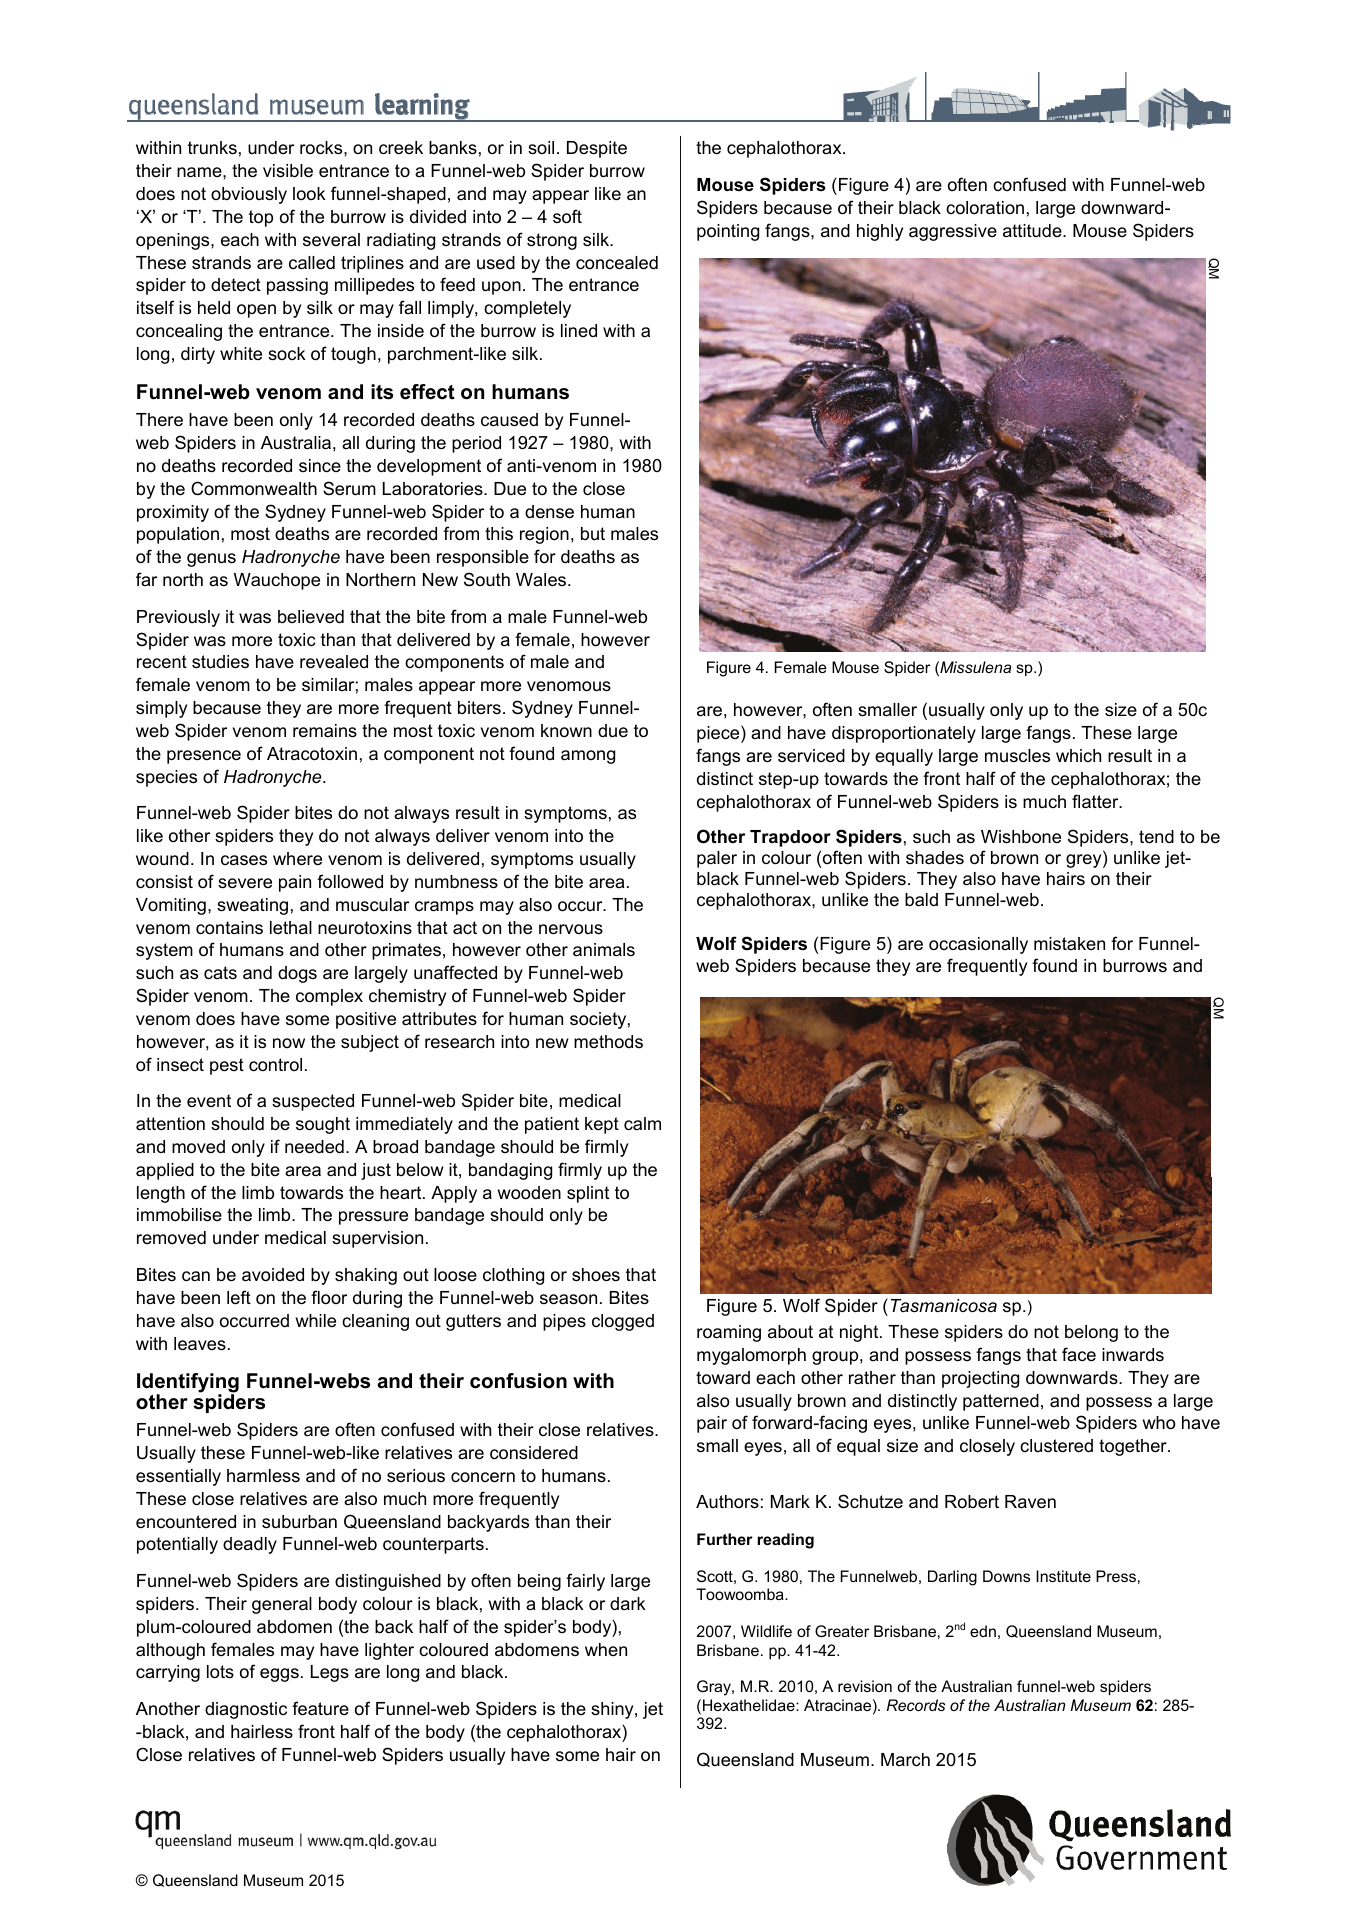  I want to click on Gray, so click(715, 1688).
